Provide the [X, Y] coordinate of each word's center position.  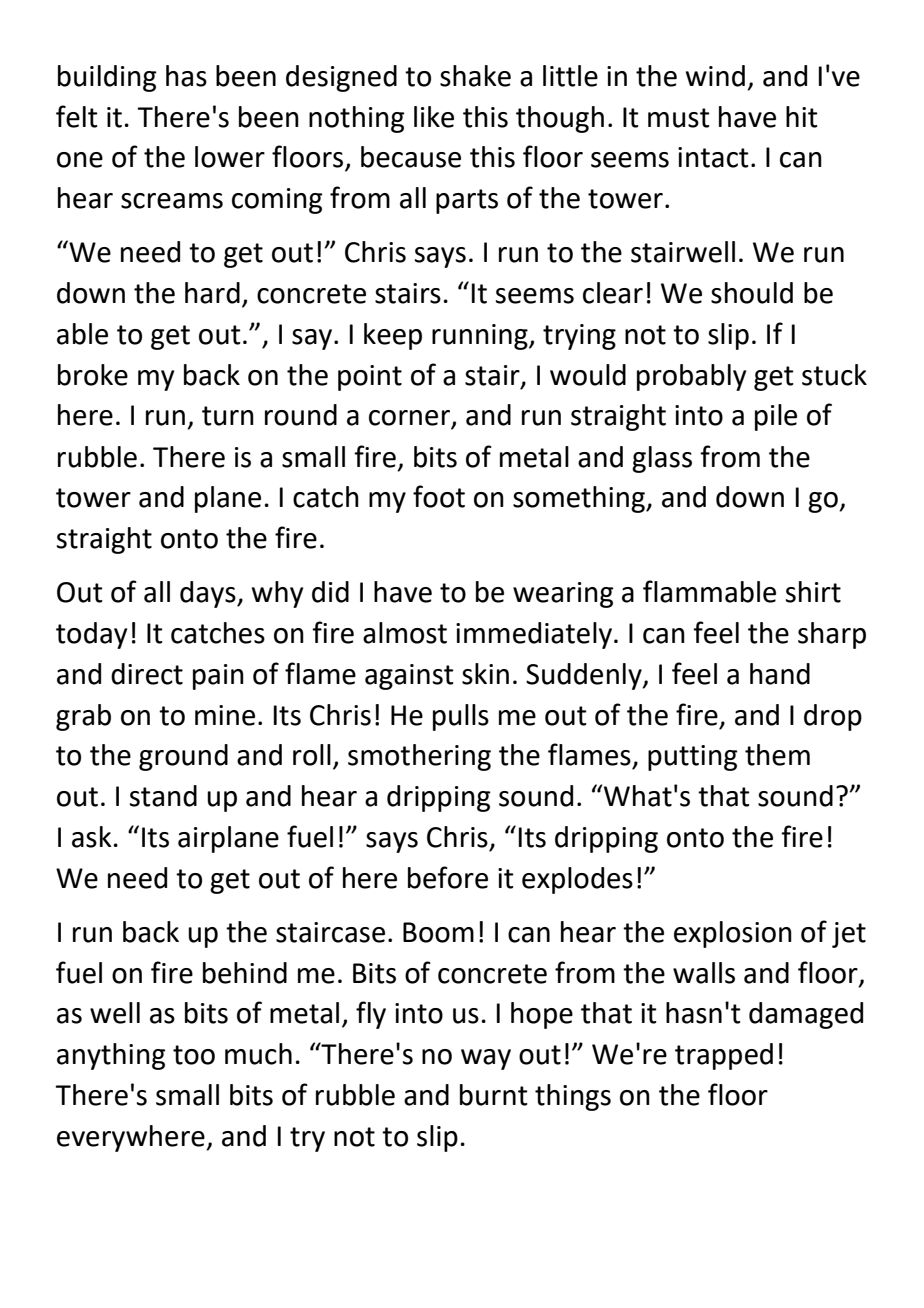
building [107, 78]
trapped [724, 1056]
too [194, 1055]
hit [802, 117]
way [486, 1059]
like [434, 117]
